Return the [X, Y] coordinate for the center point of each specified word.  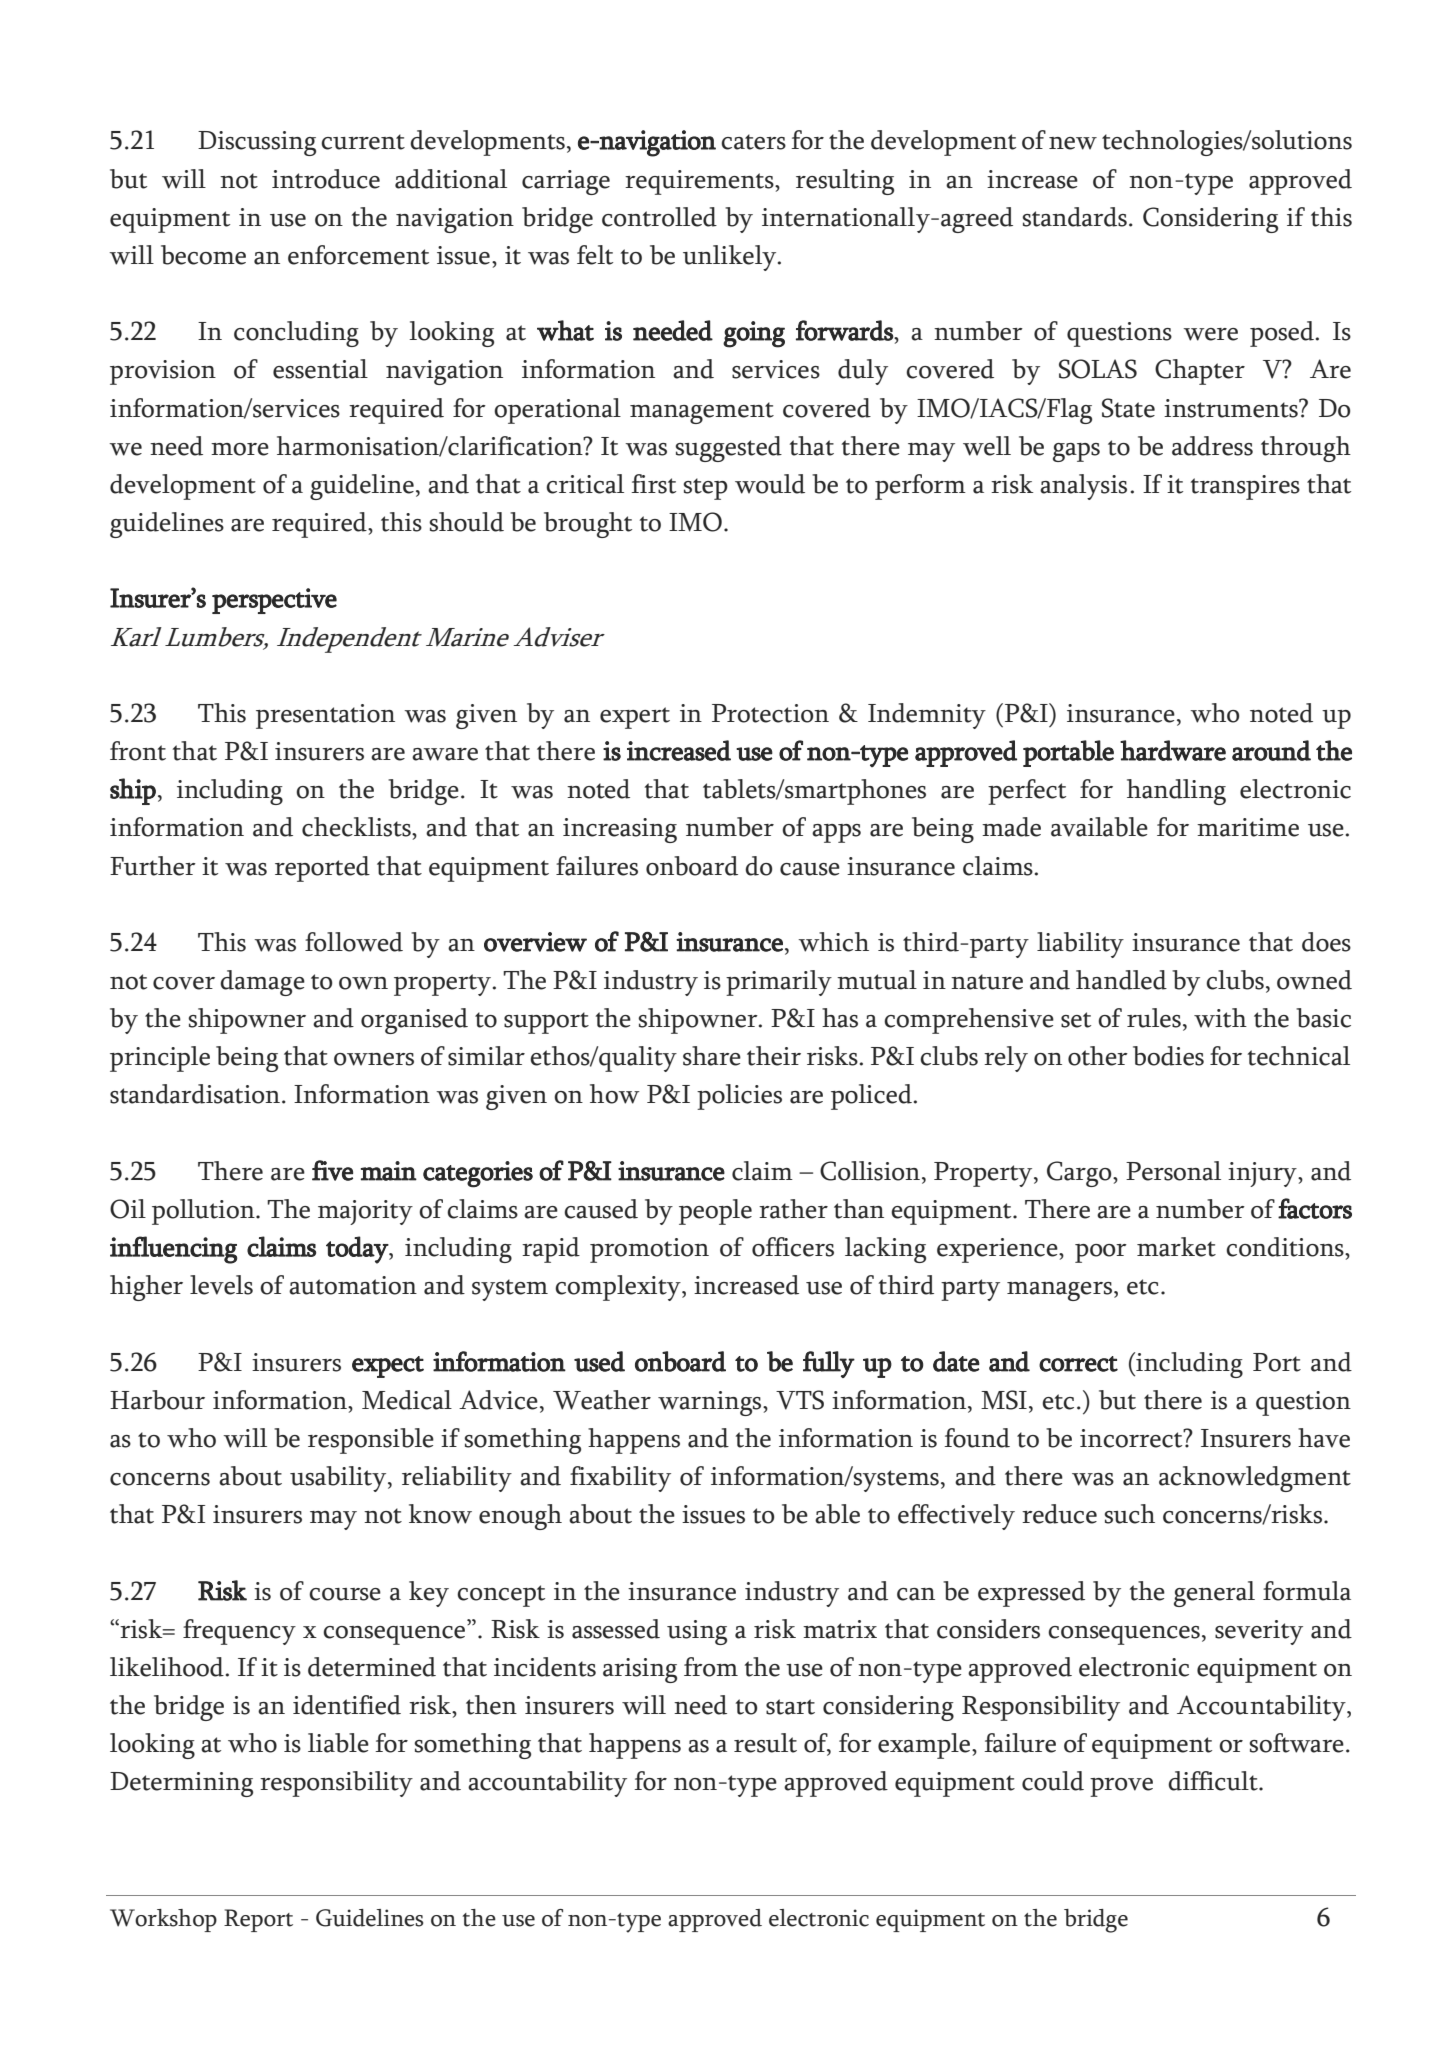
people [715, 1212]
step [705, 489]
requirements [700, 182]
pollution [204, 1212]
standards [1074, 217]
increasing [620, 830]
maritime [1248, 827]
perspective [274, 601]
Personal [1173, 1171]
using [697, 1632]
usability [339, 1479]
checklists [357, 827]
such [1129, 1514]
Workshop [163, 1920]
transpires [1245, 487]
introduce [326, 179]
